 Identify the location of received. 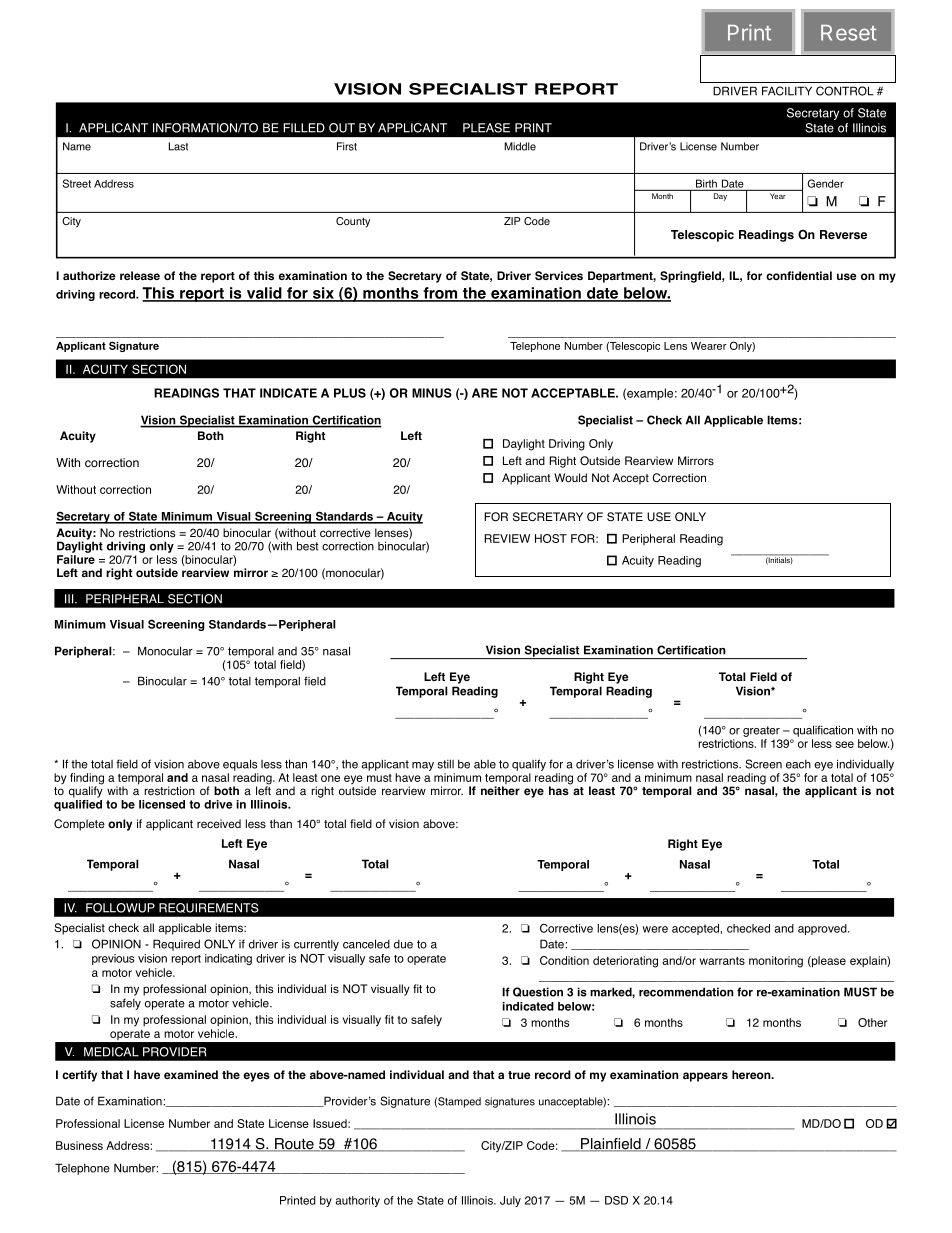
(219, 823).
